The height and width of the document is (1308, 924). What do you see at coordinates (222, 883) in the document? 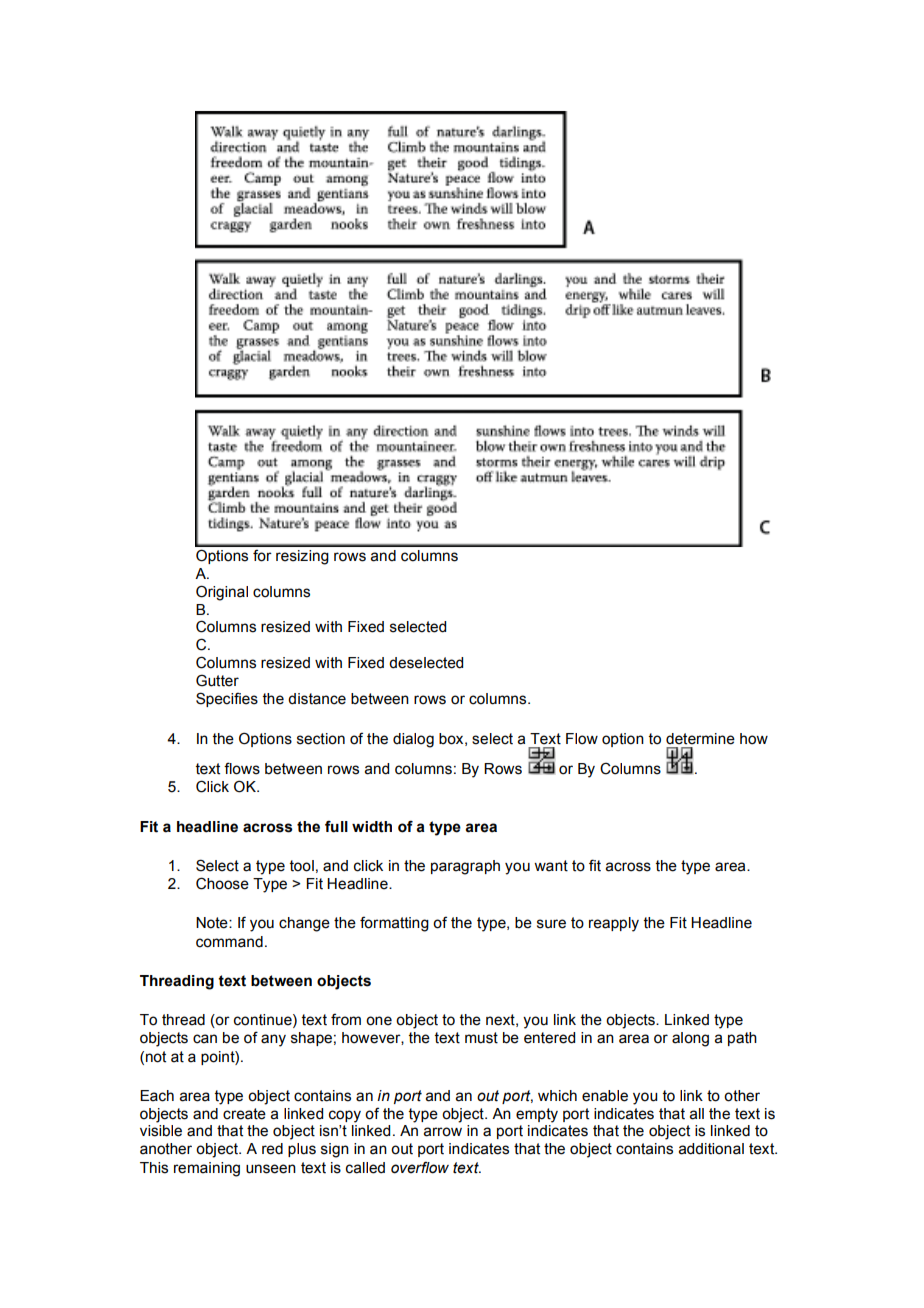
I see `Choose` at bounding box center [222, 883].
